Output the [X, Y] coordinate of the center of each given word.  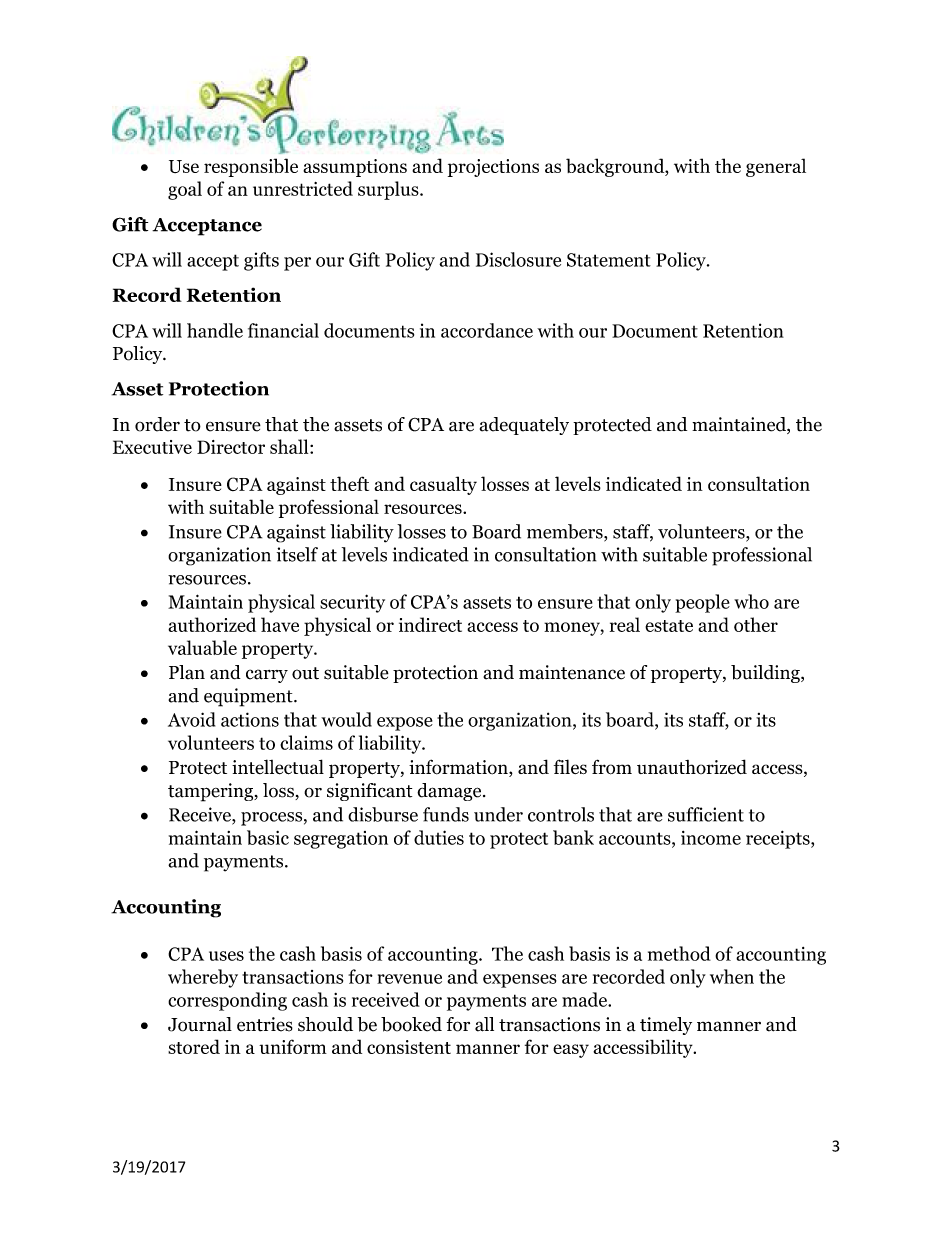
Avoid [191, 719]
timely [666, 1026]
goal [185, 190]
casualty [443, 485]
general [776, 167]
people [702, 603]
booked [411, 1024]
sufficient [706, 814]
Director [231, 447]
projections [493, 168]
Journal [200, 1024]
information [459, 768]
